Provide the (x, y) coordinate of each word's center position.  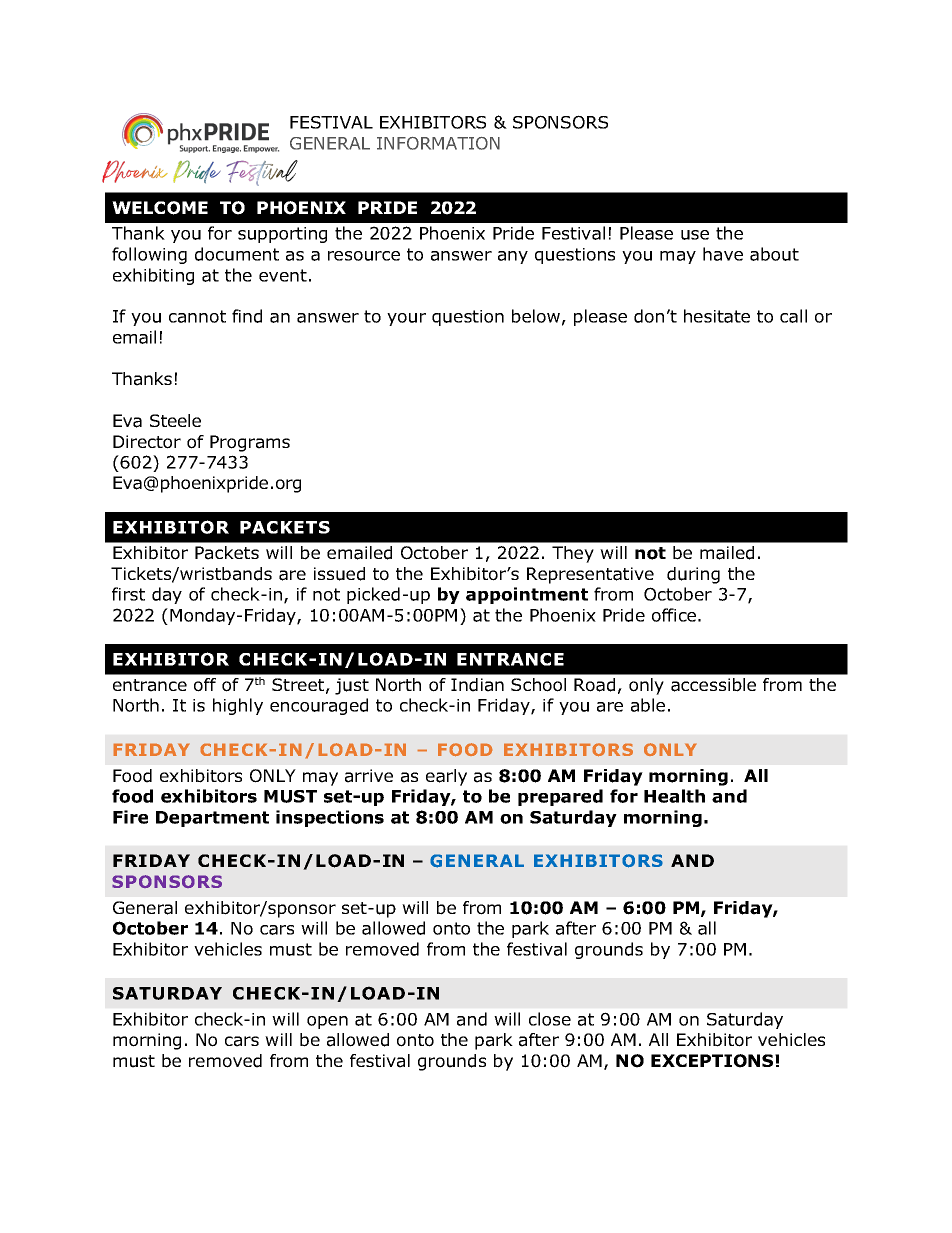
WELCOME (160, 208)
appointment (527, 595)
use (695, 235)
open (327, 1022)
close (550, 1019)
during (693, 575)
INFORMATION (438, 143)
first (128, 594)
